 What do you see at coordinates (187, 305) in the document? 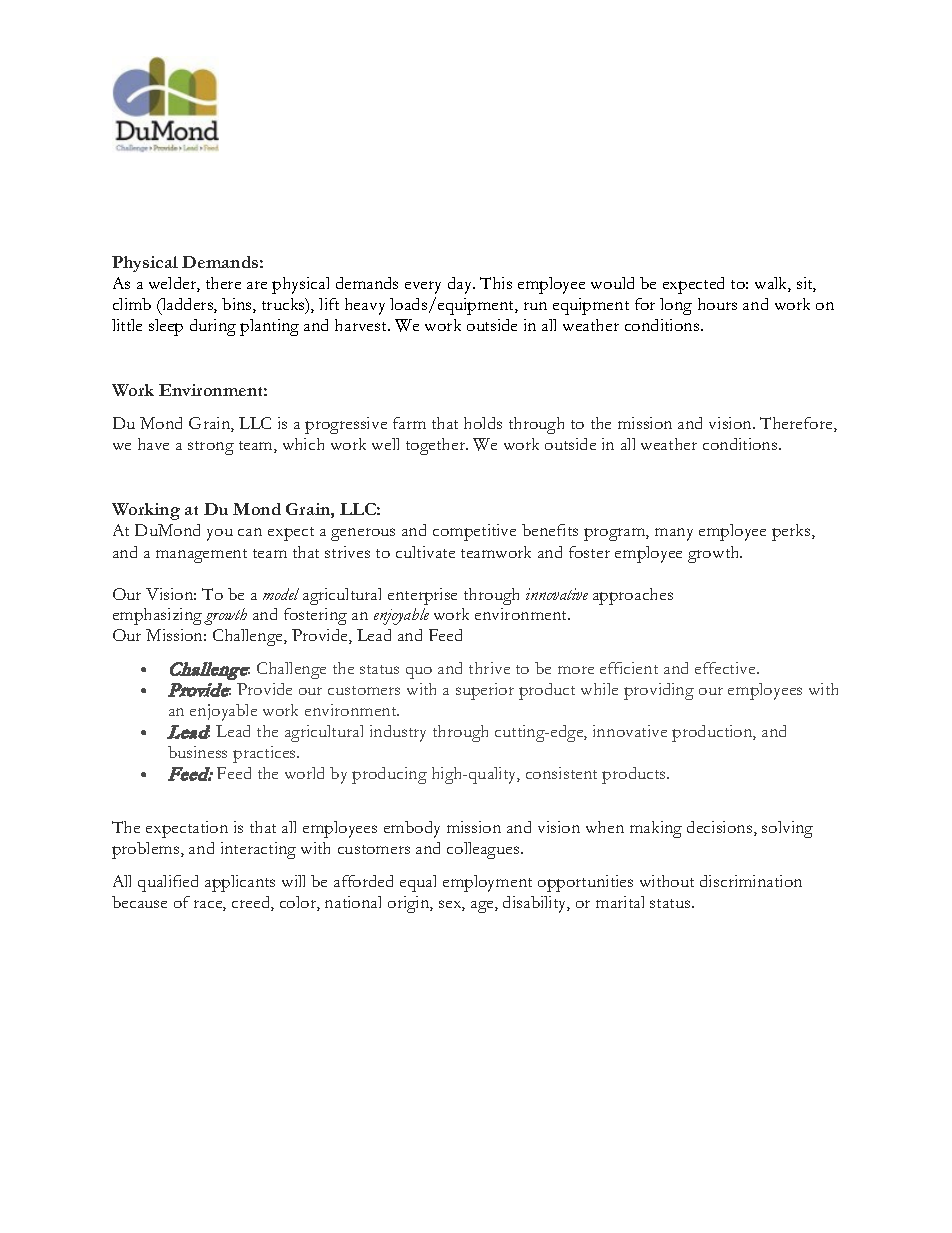
I see `ladders` at bounding box center [187, 305].
